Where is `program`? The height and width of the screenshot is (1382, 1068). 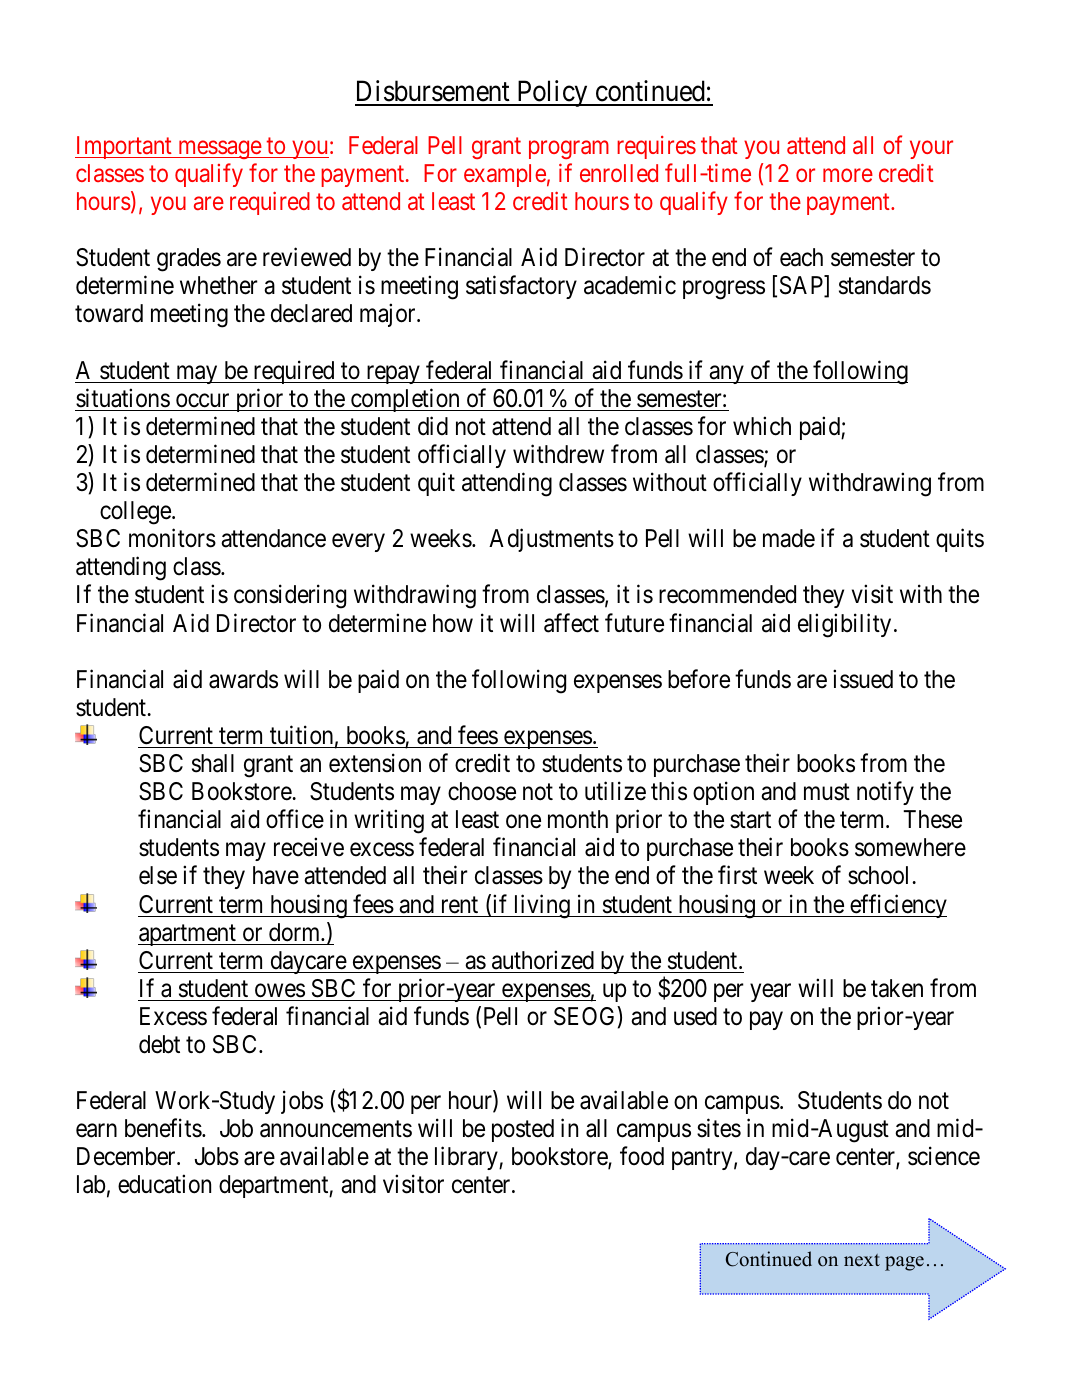
program is located at coordinates (569, 150).
